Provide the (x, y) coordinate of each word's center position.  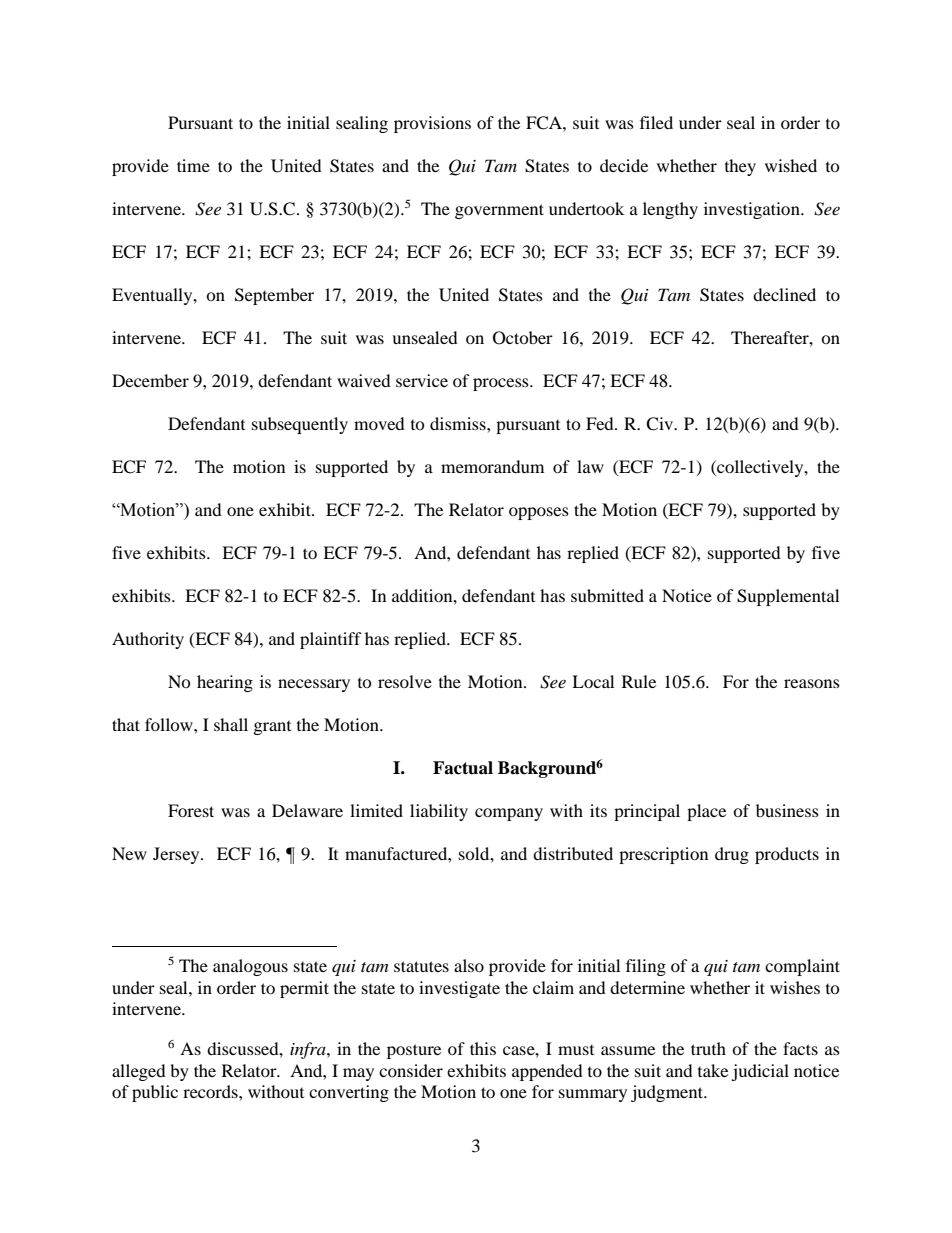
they (740, 167)
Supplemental (788, 597)
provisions (432, 124)
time (193, 165)
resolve (405, 681)
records (211, 1091)
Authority (148, 640)
